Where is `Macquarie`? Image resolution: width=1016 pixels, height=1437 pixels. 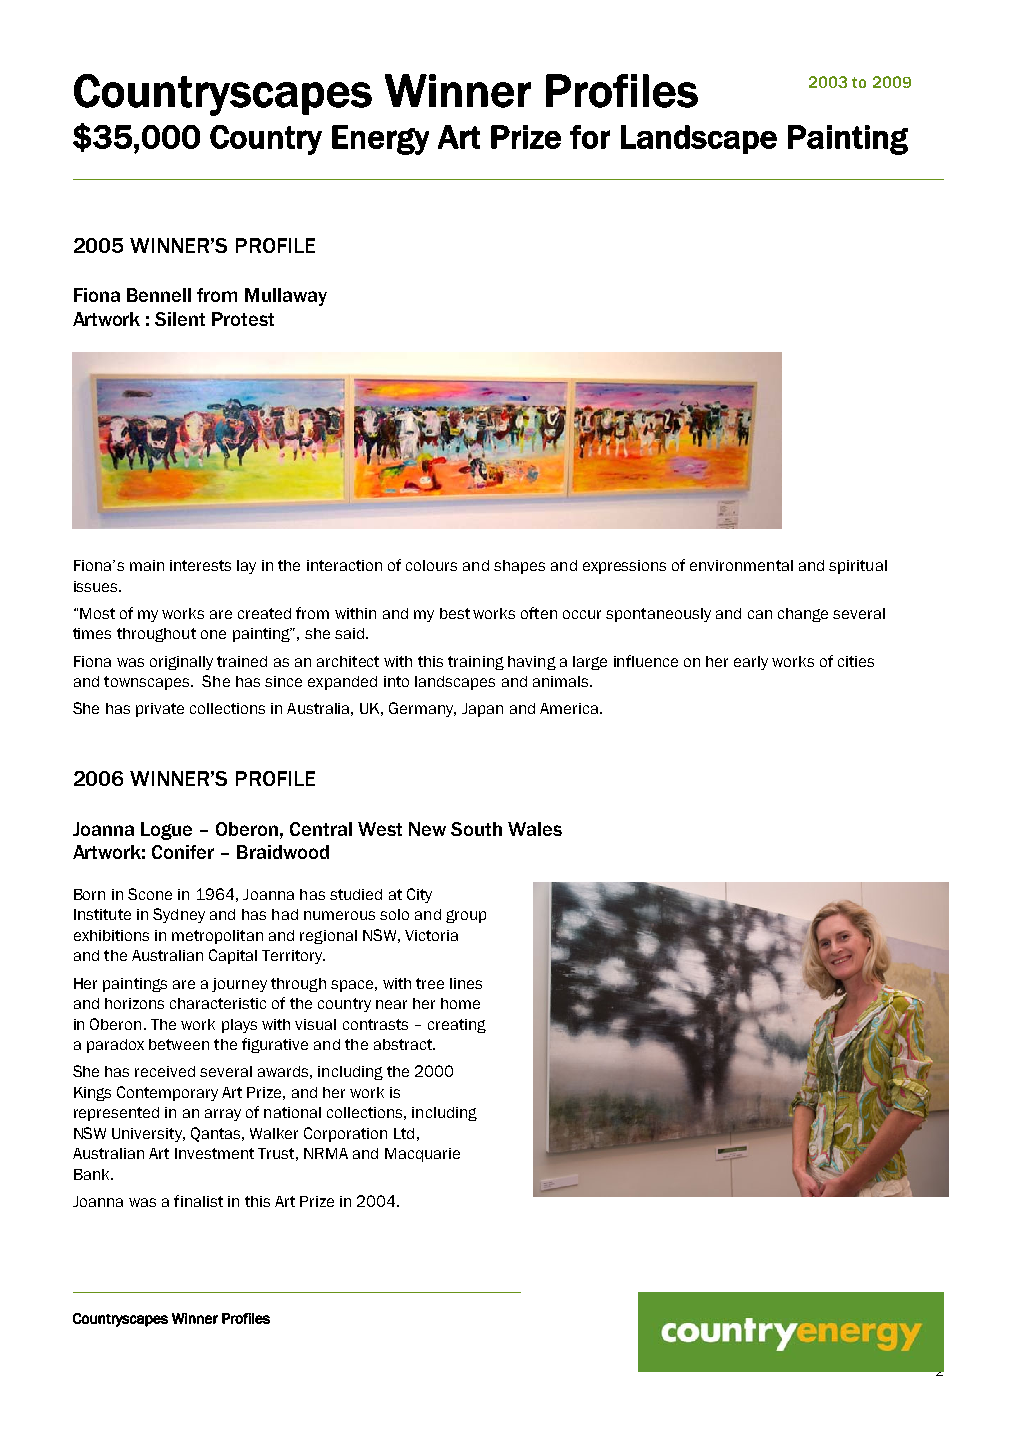 Macquarie is located at coordinates (422, 1155).
